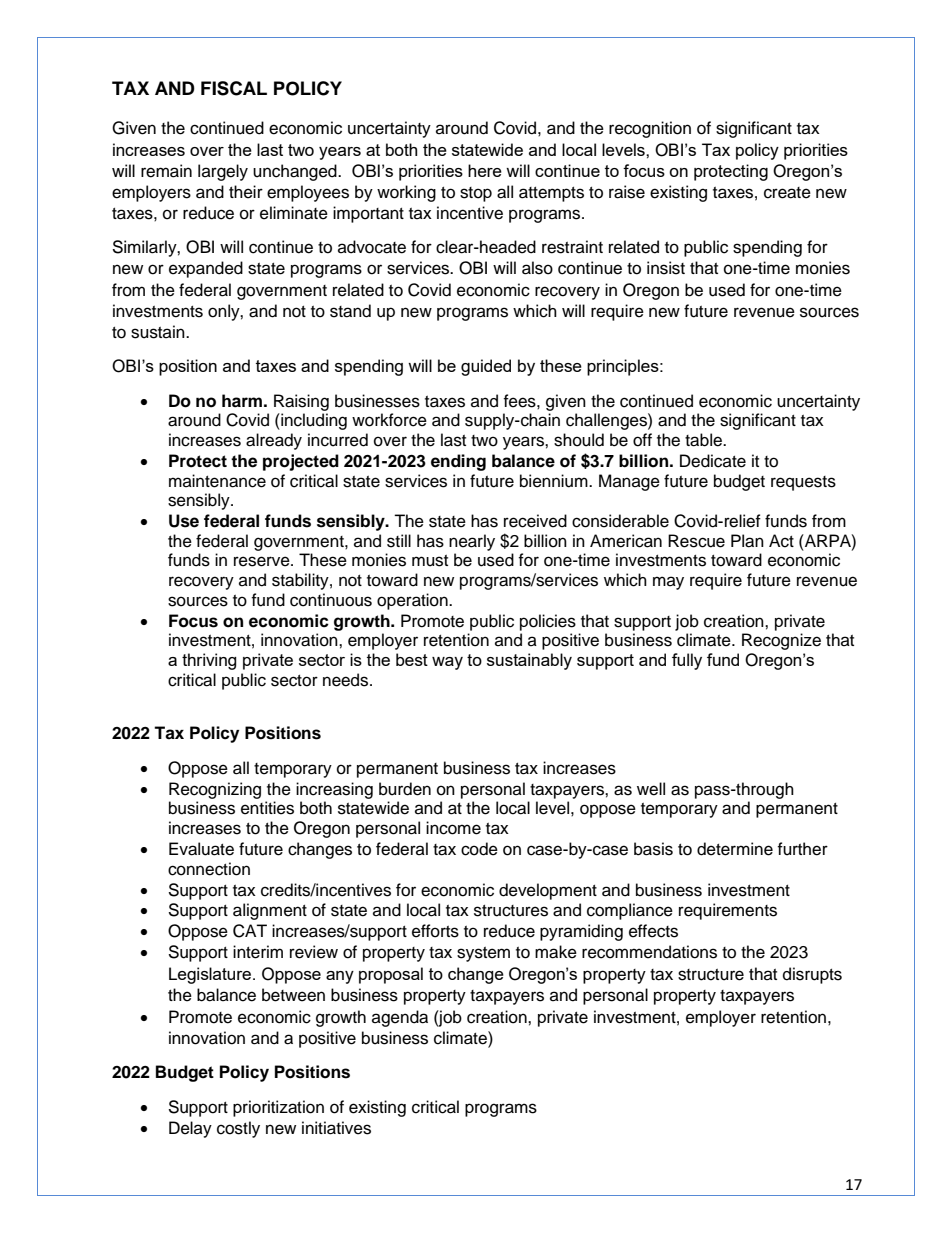 The image size is (952, 1233). I want to click on determine, so click(735, 849).
